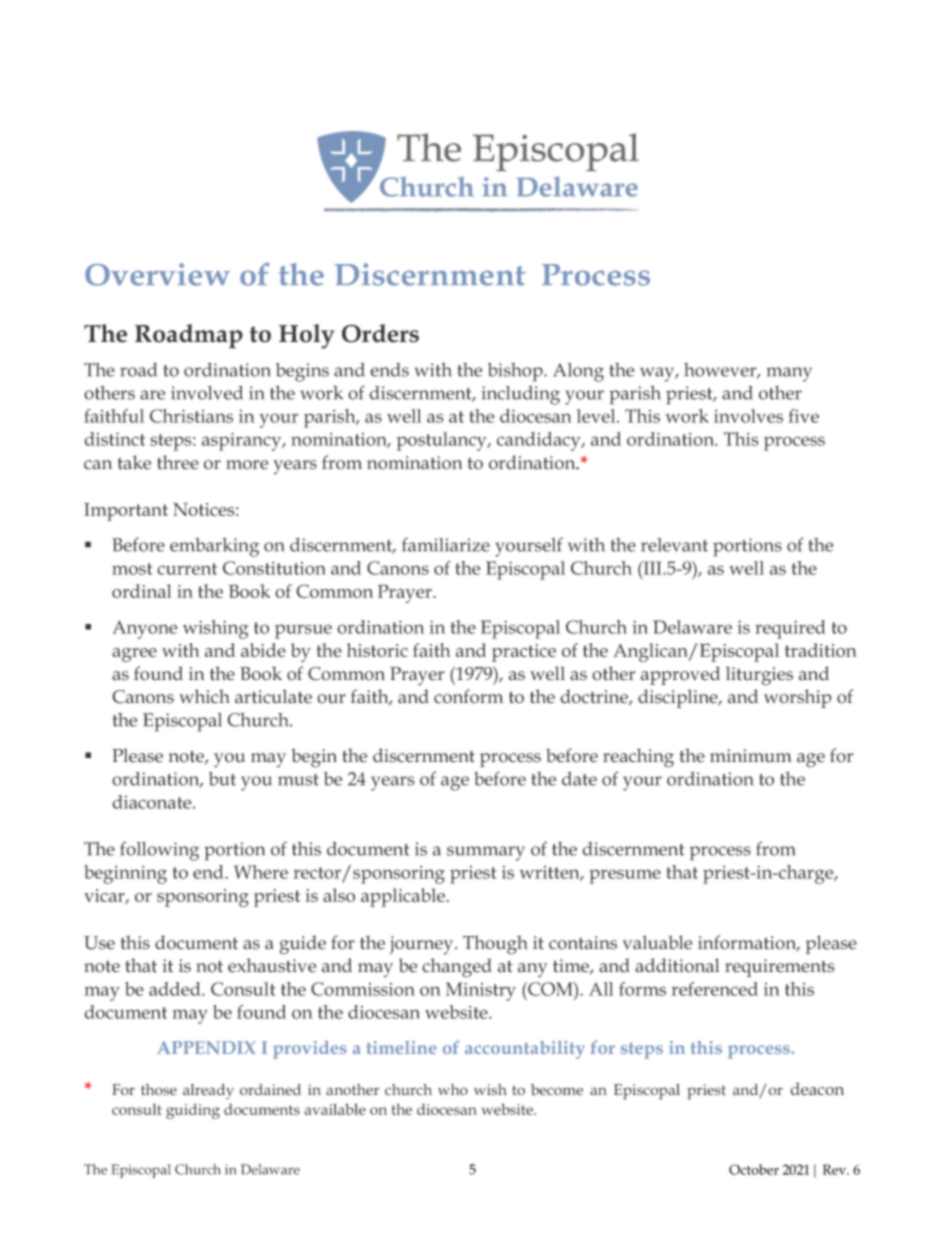 The image size is (952, 1233). What do you see at coordinates (790, 629) in the screenshot?
I see `required` at bounding box center [790, 629].
